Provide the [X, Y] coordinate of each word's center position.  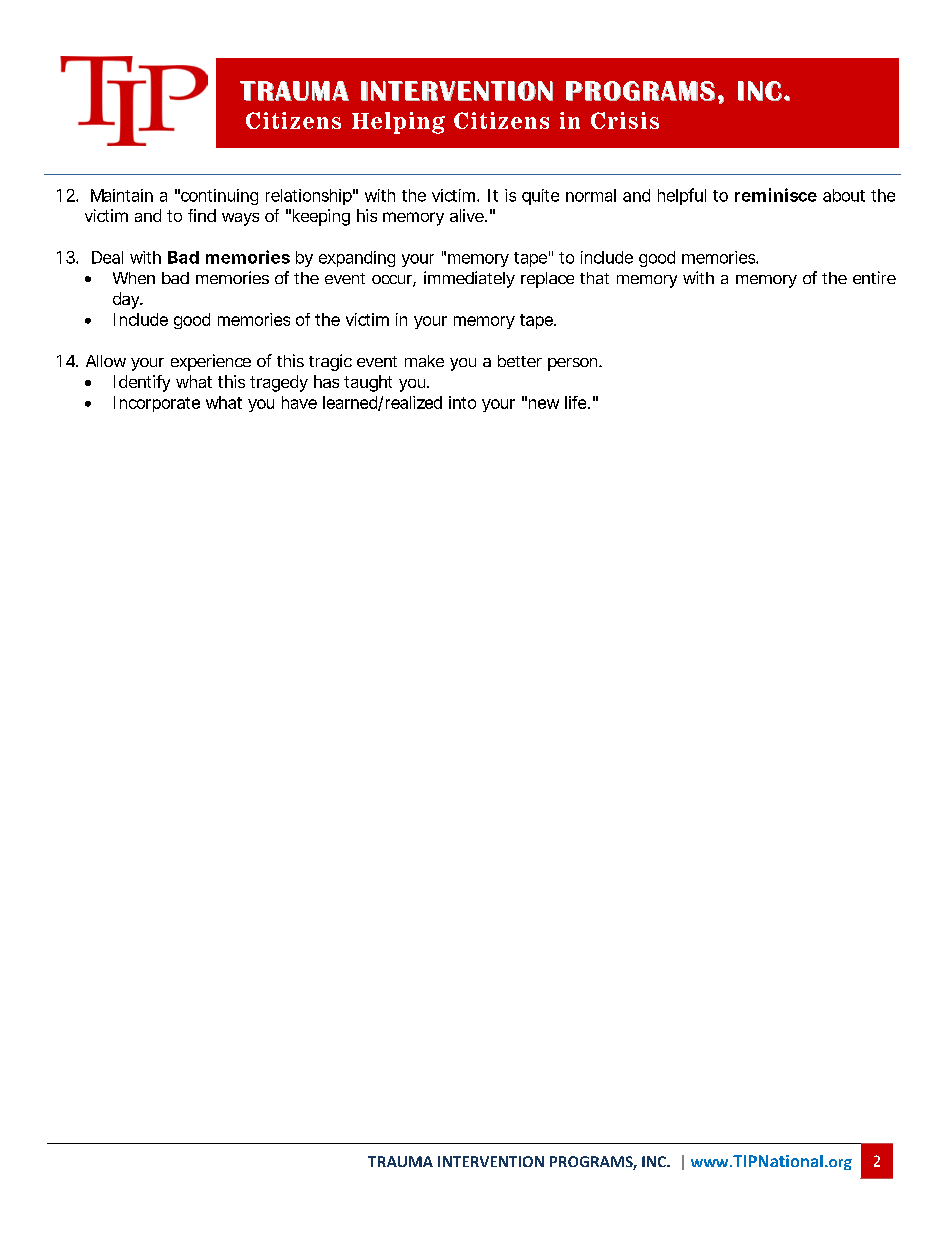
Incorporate [157, 404]
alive [468, 215]
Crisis [625, 120]
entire [874, 277]
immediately [469, 279]
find [202, 215]
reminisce [776, 195]
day [127, 300]
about [844, 195]
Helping [398, 123]
